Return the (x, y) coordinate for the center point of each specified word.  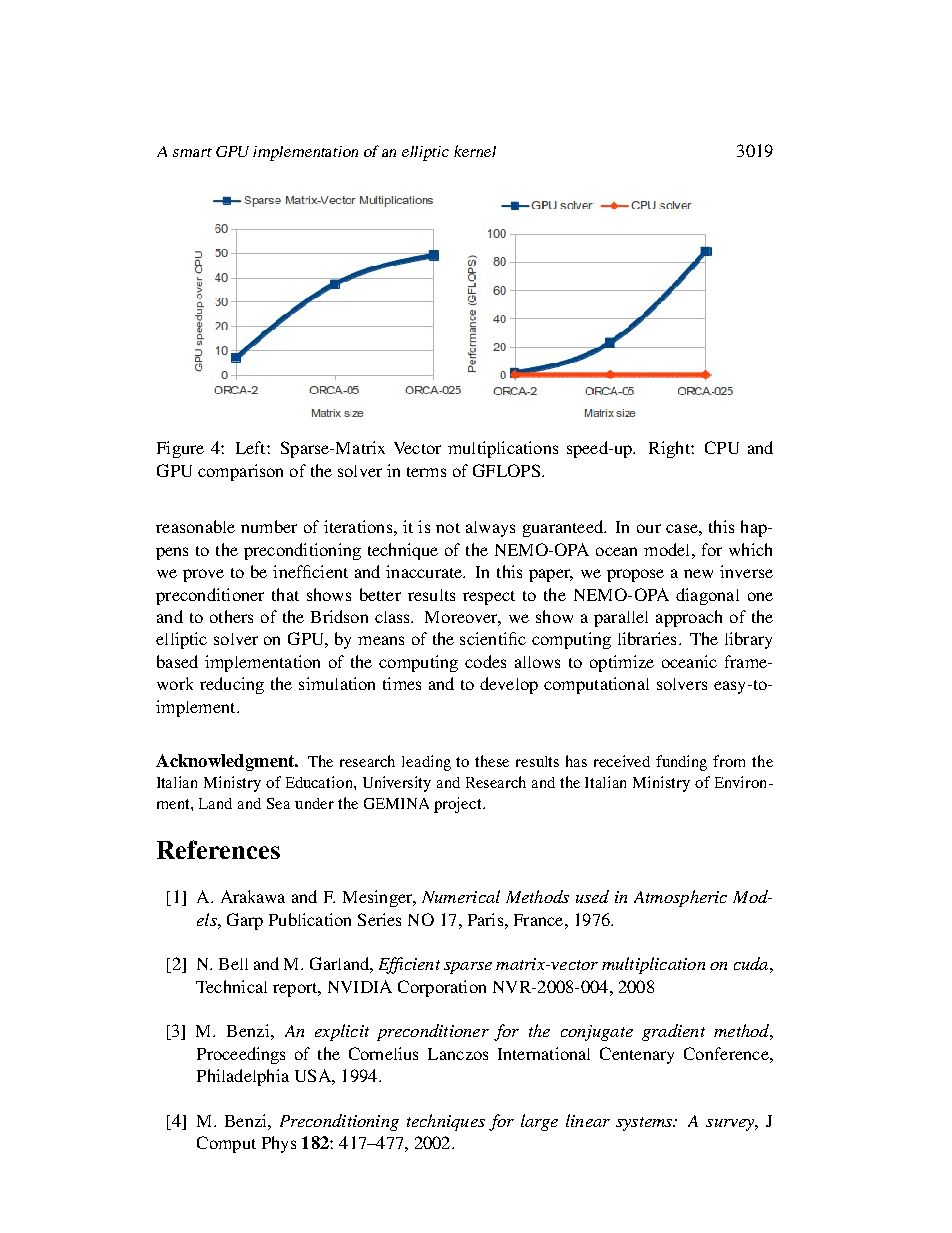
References (218, 849)
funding (681, 763)
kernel (475, 151)
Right (670, 449)
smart (192, 152)
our (649, 528)
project (459, 805)
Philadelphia (243, 1077)
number (269, 526)
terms (426, 472)
